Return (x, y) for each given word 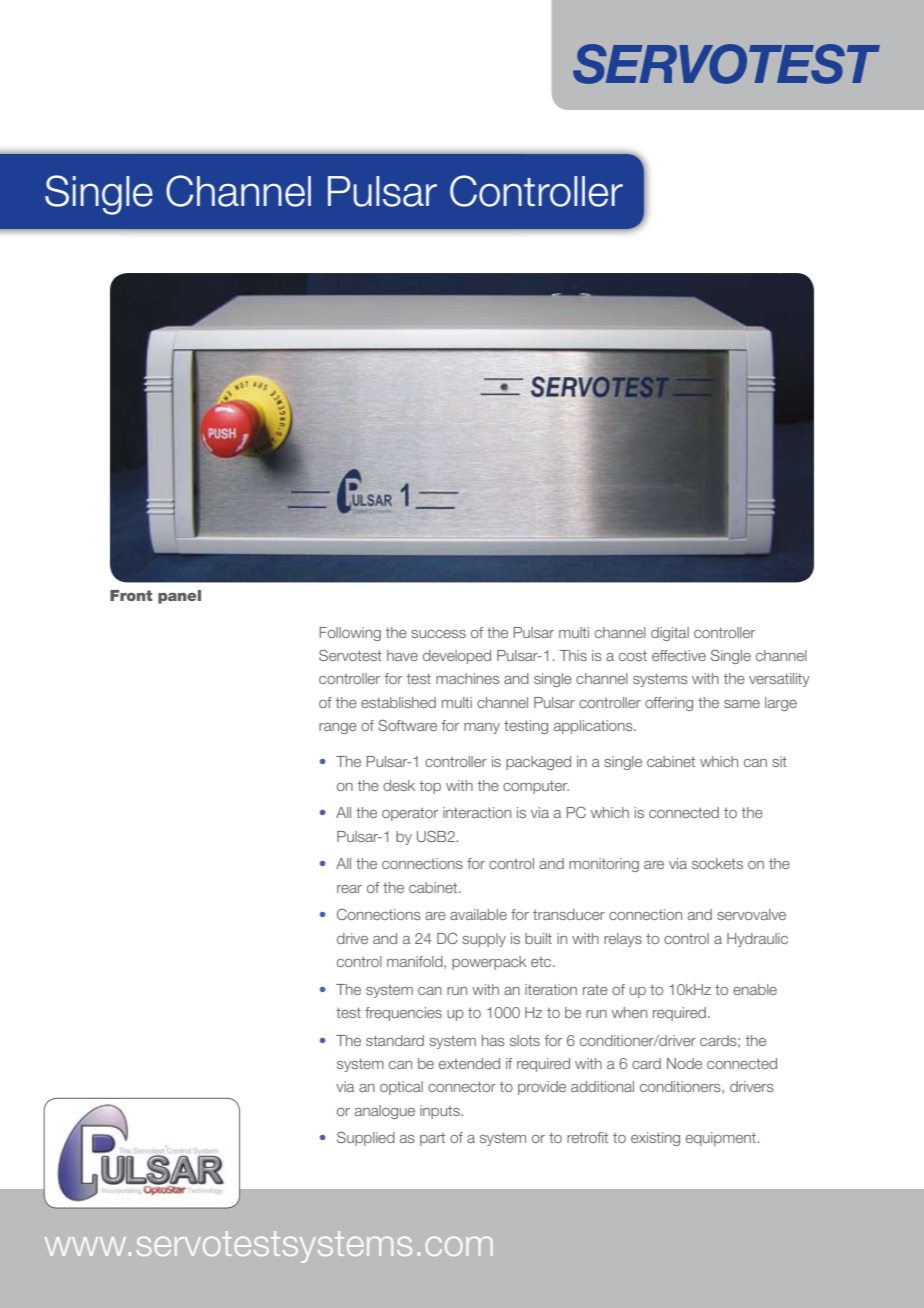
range (338, 728)
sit (779, 761)
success (438, 634)
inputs (441, 1112)
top (430, 787)
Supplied (366, 1138)
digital (670, 634)
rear (349, 889)
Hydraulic (757, 940)
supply (484, 940)
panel (179, 597)
